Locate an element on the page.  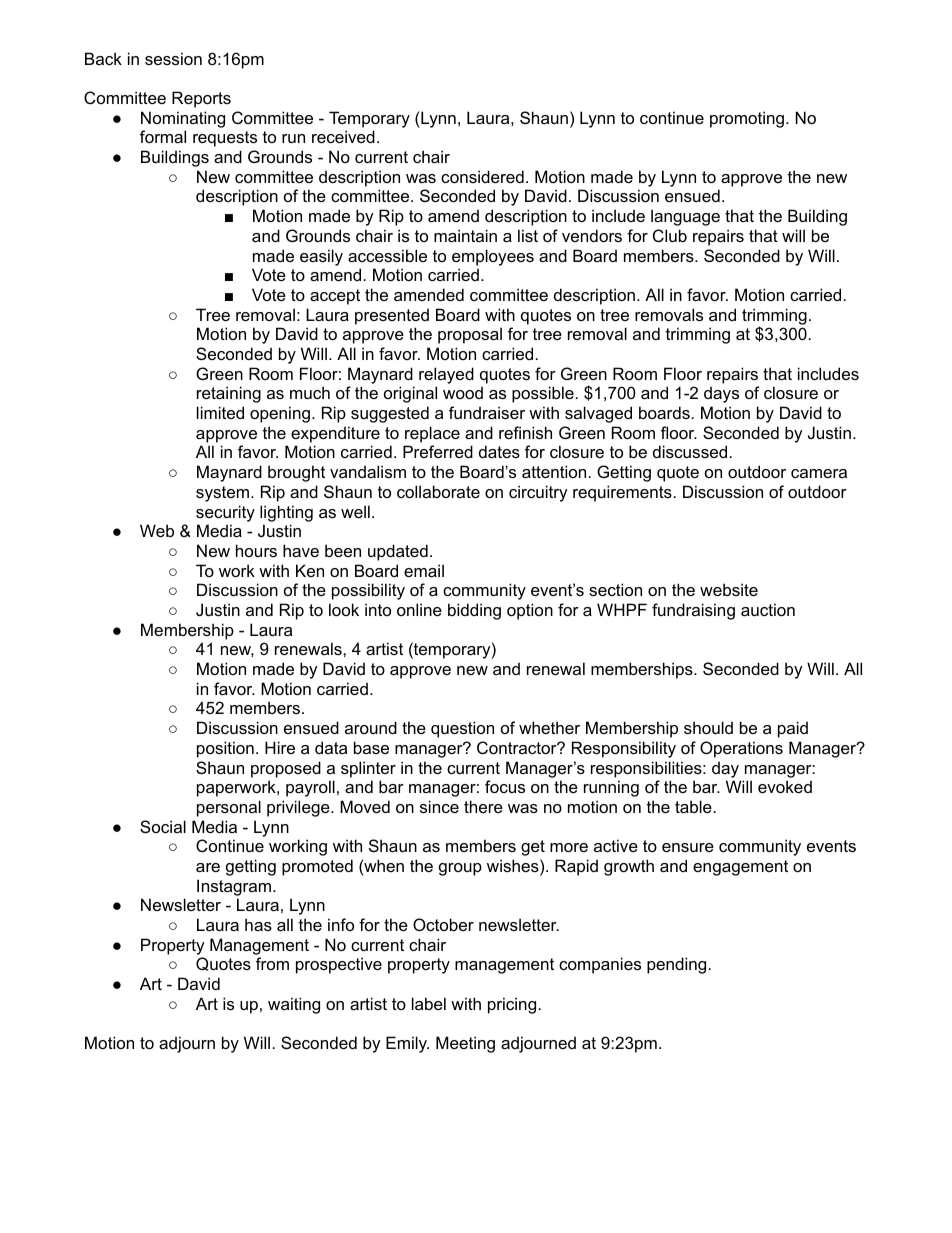
Reports is located at coordinates (201, 99).
